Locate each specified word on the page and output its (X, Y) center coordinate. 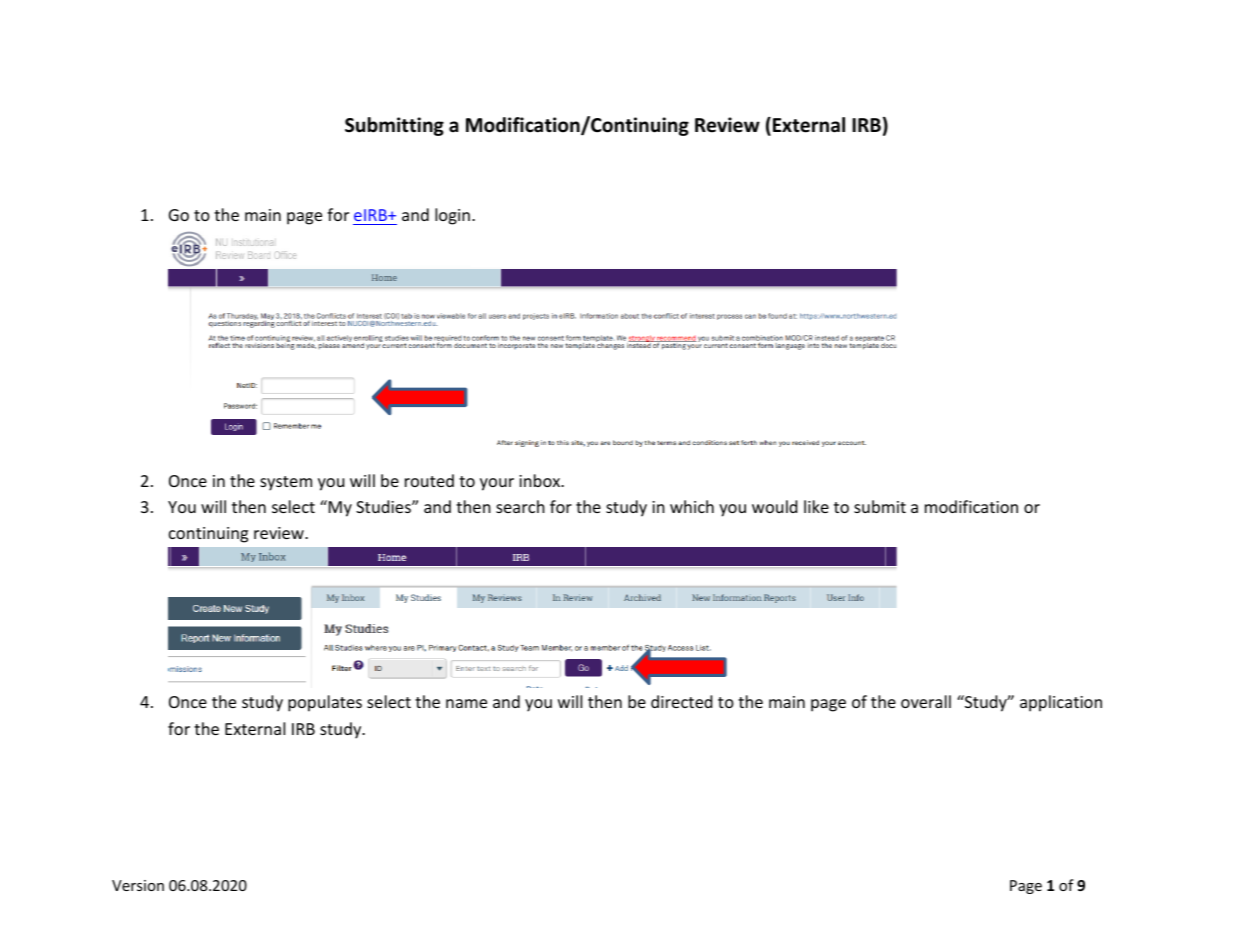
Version (138, 885)
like (816, 506)
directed (681, 701)
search (520, 506)
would (774, 506)
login (452, 216)
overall (926, 701)
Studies (384, 506)
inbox (541, 480)
